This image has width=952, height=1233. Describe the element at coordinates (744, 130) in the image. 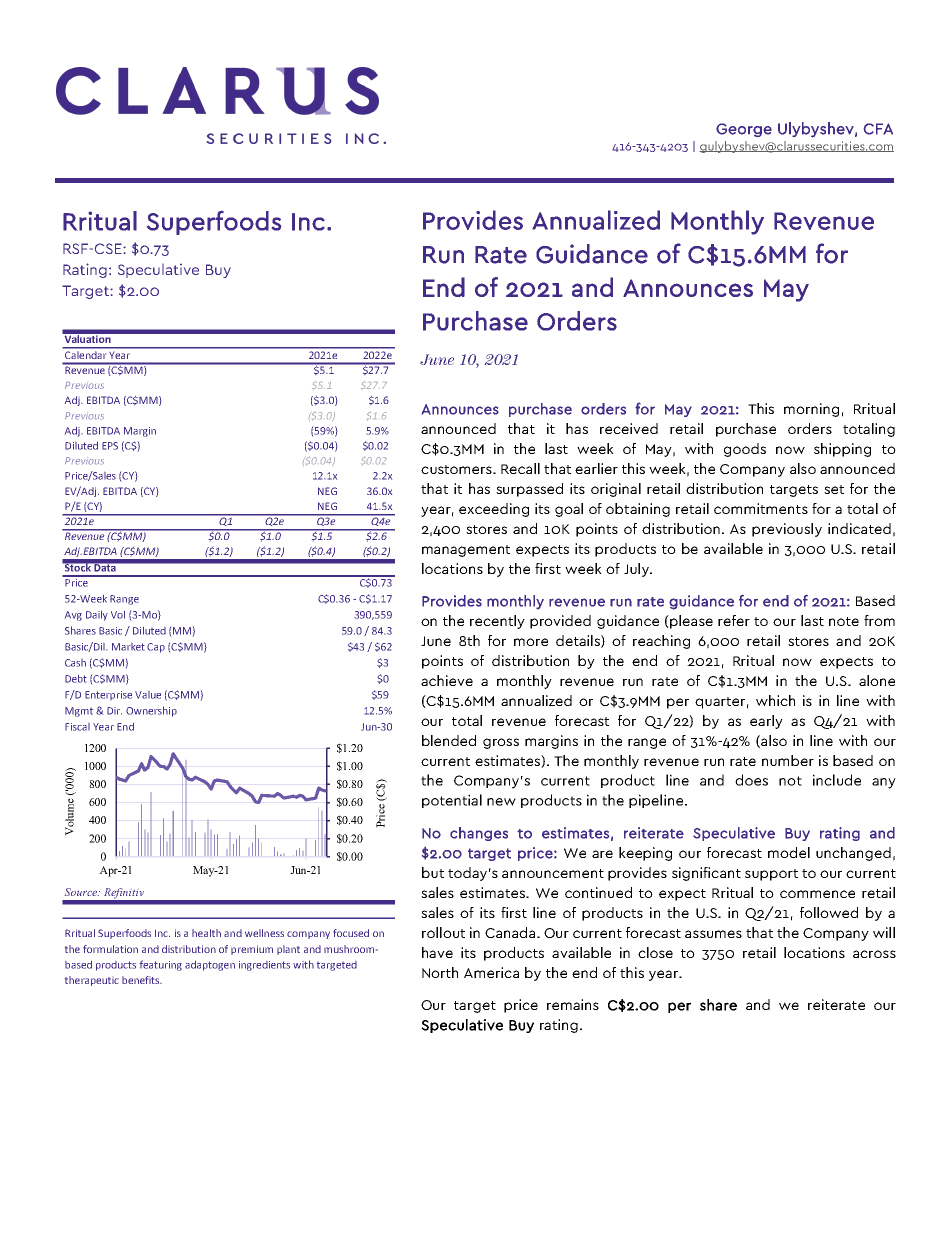

I see `George` at that location.
